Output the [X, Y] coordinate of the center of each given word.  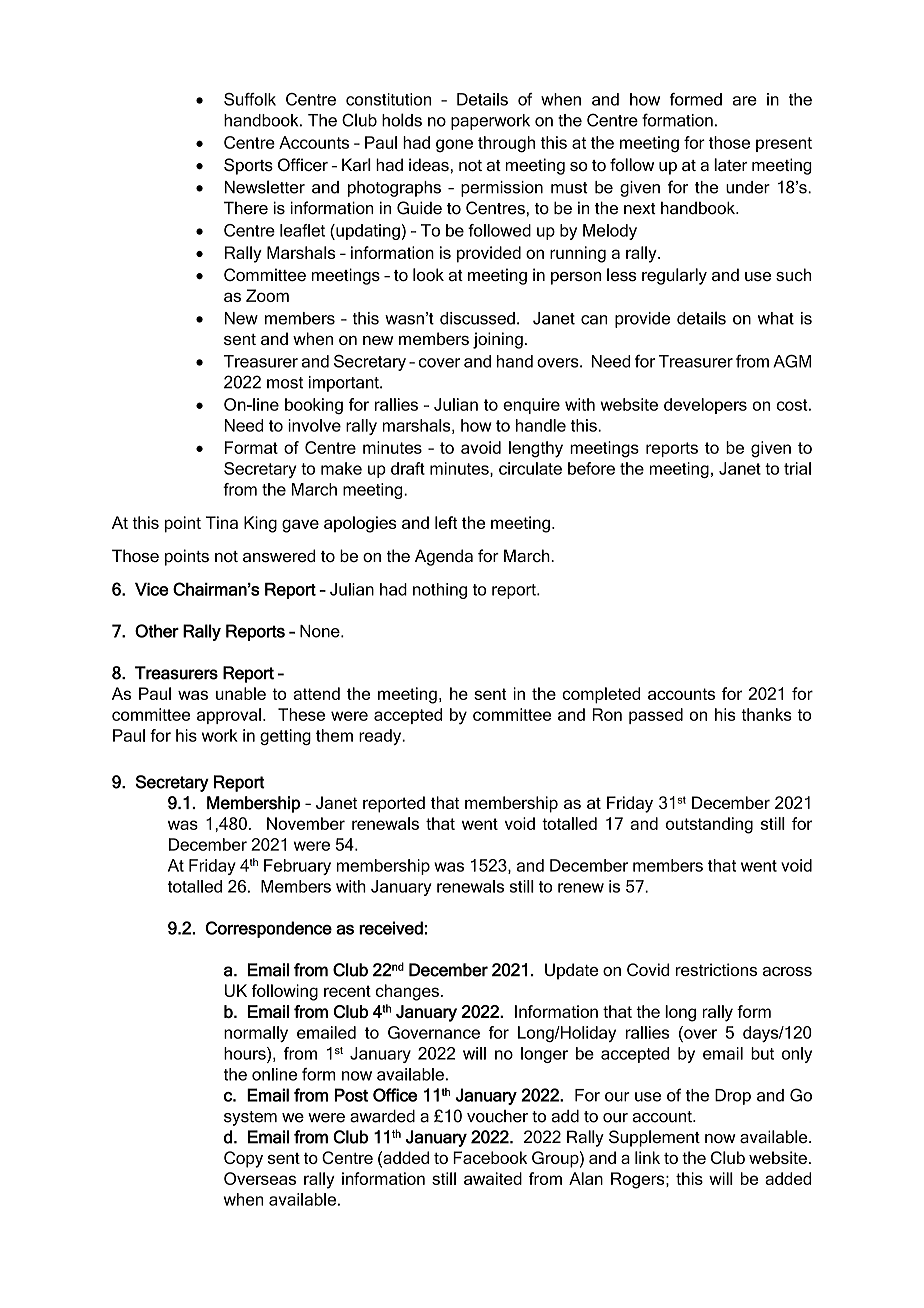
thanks [766, 714]
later [731, 164]
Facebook [490, 1157]
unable [241, 693]
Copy [243, 1159]
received [391, 928]
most [285, 383]
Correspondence [269, 929]
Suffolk [250, 99]
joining [498, 340]
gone [454, 146]
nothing [440, 591]
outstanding [709, 825]
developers [705, 406]
